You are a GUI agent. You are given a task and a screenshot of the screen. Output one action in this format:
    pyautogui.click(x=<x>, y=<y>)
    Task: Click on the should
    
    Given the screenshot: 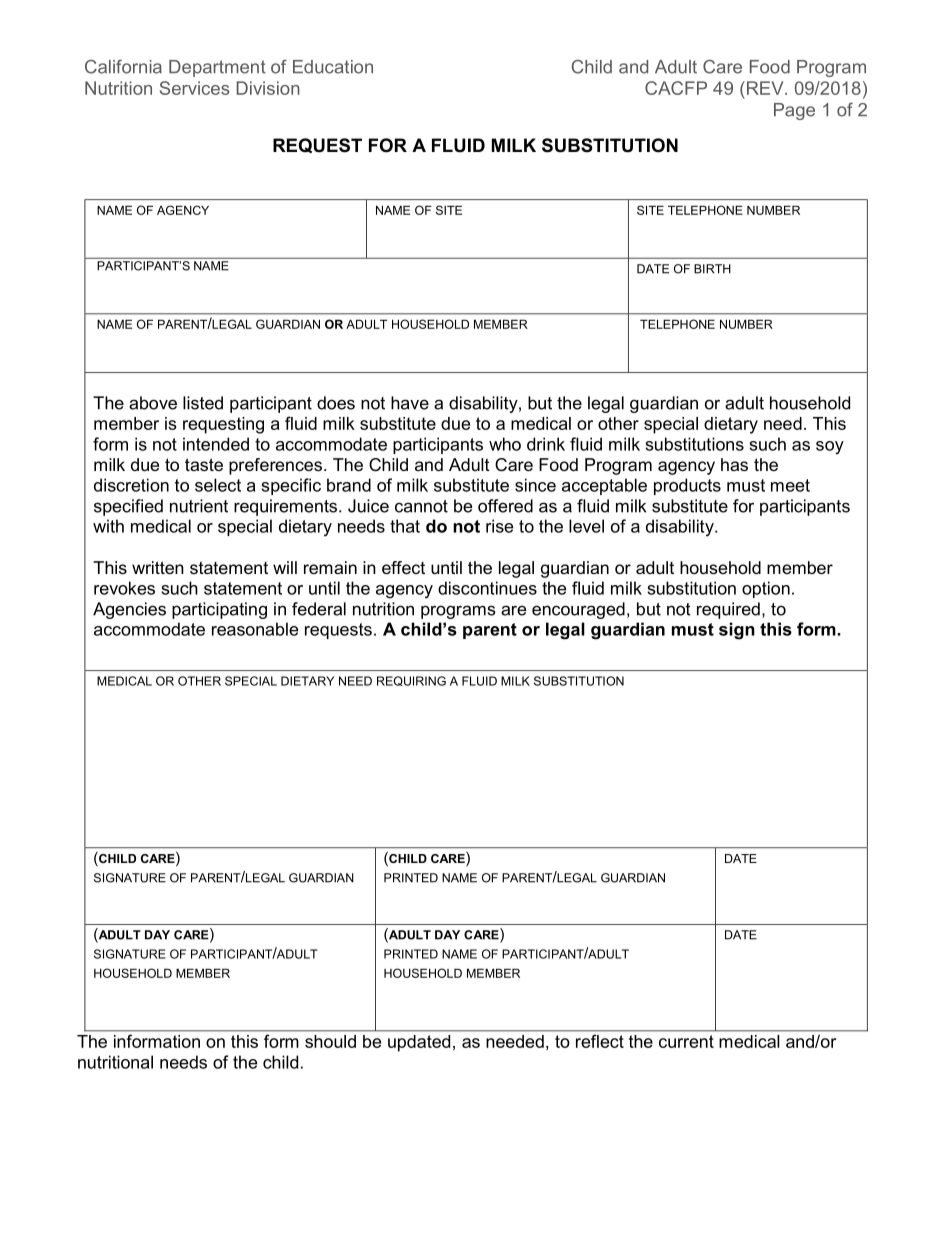 What is the action you would take?
    pyautogui.click(x=330, y=1041)
